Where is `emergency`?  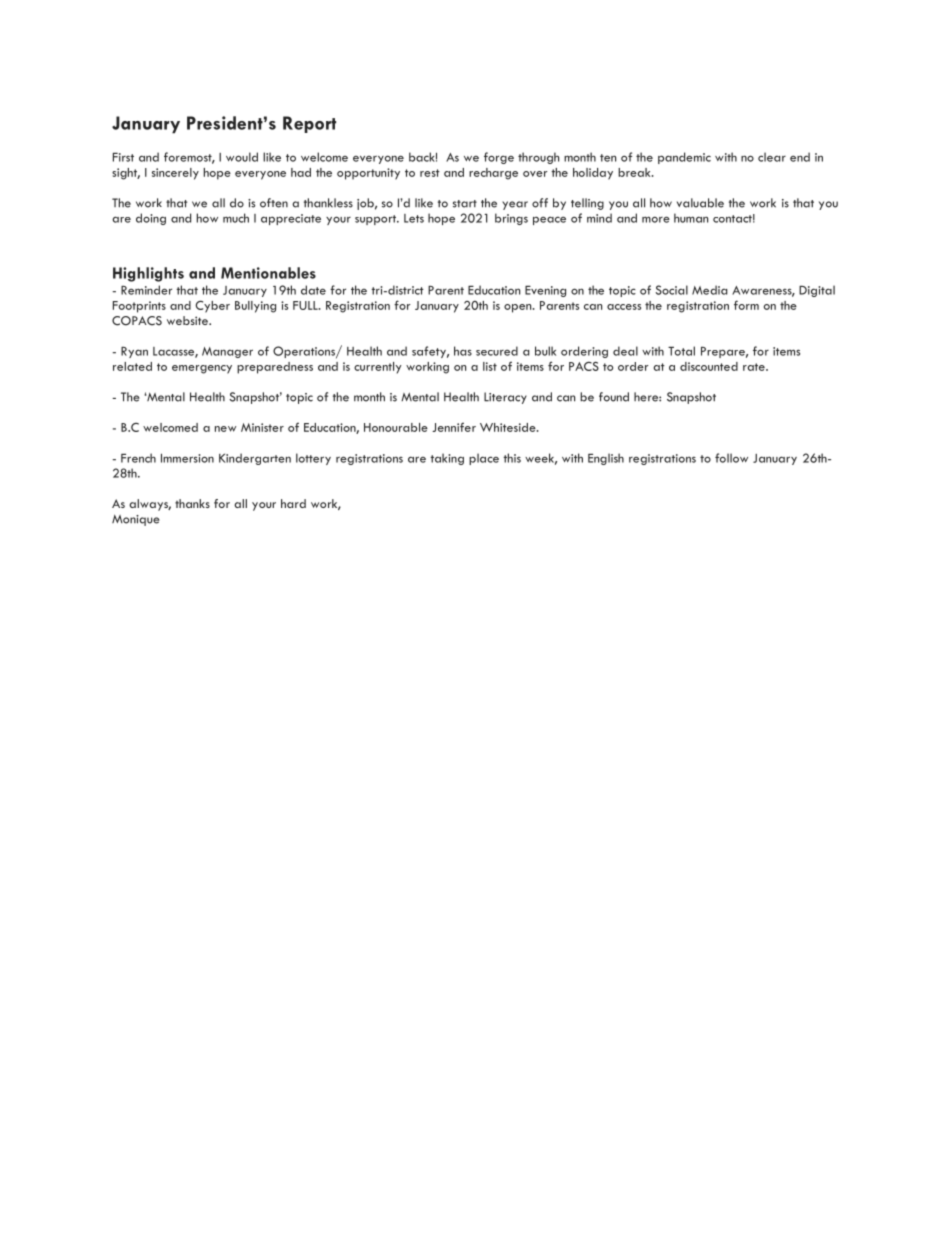 emergency is located at coordinates (202, 369).
